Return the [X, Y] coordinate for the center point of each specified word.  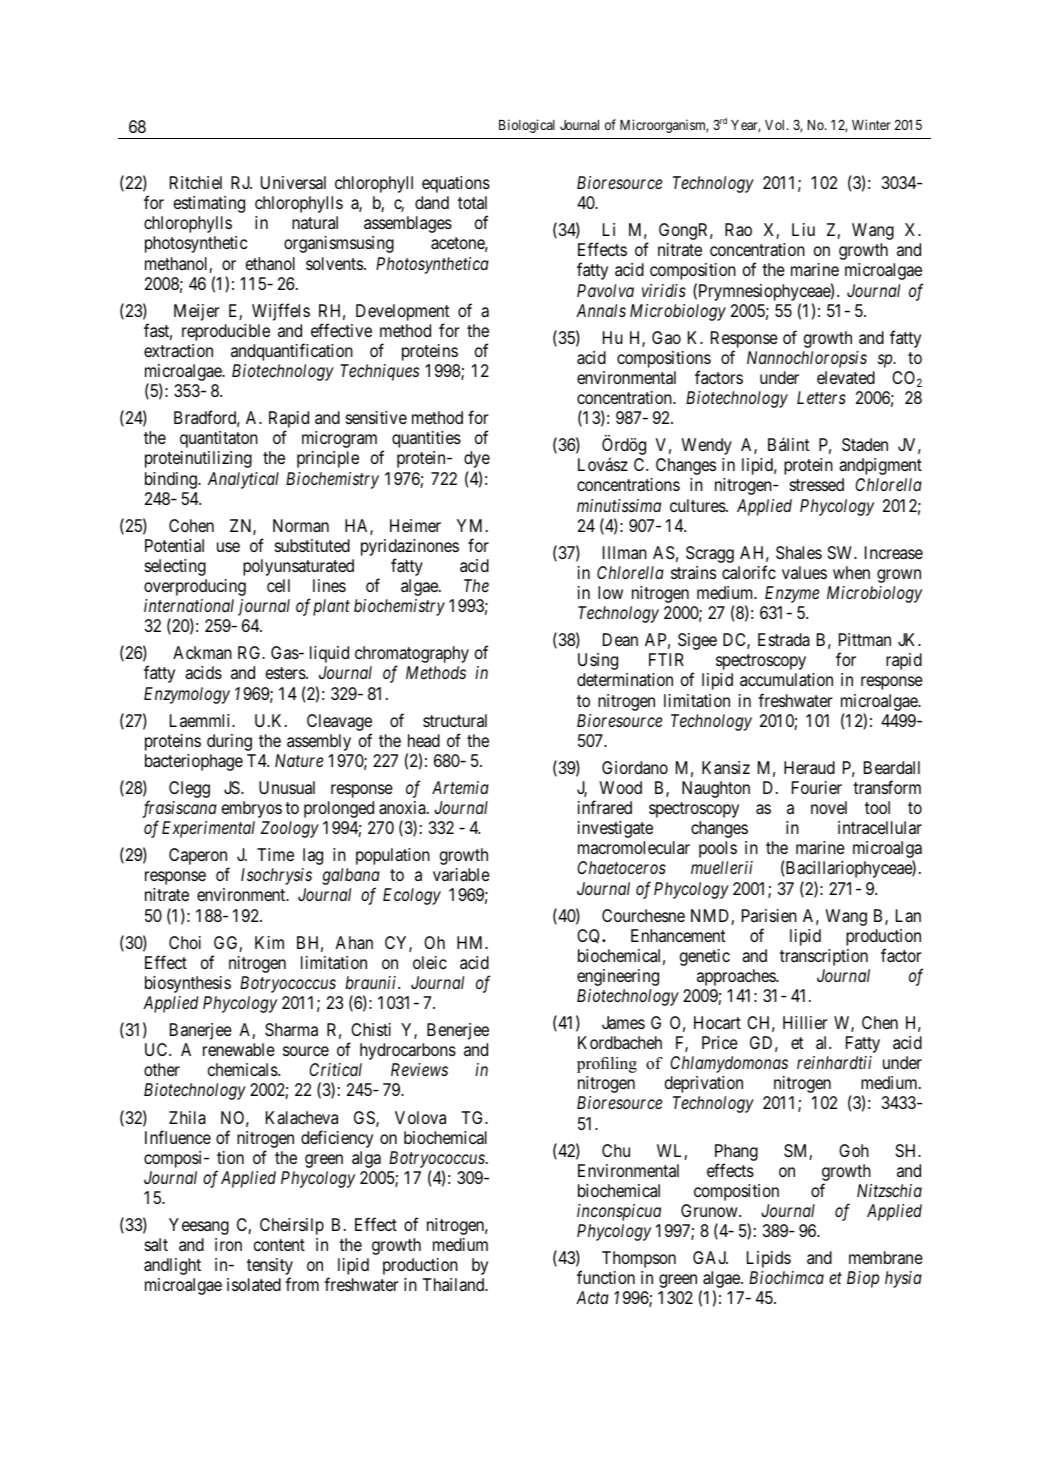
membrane [886, 1257]
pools [718, 849]
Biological [527, 126]
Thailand [455, 1285]
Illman [625, 552]
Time [275, 854]
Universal [293, 183]
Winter [871, 124]
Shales [799, 553]
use [228, 547]
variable [461, 875]
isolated [254, 1284]
